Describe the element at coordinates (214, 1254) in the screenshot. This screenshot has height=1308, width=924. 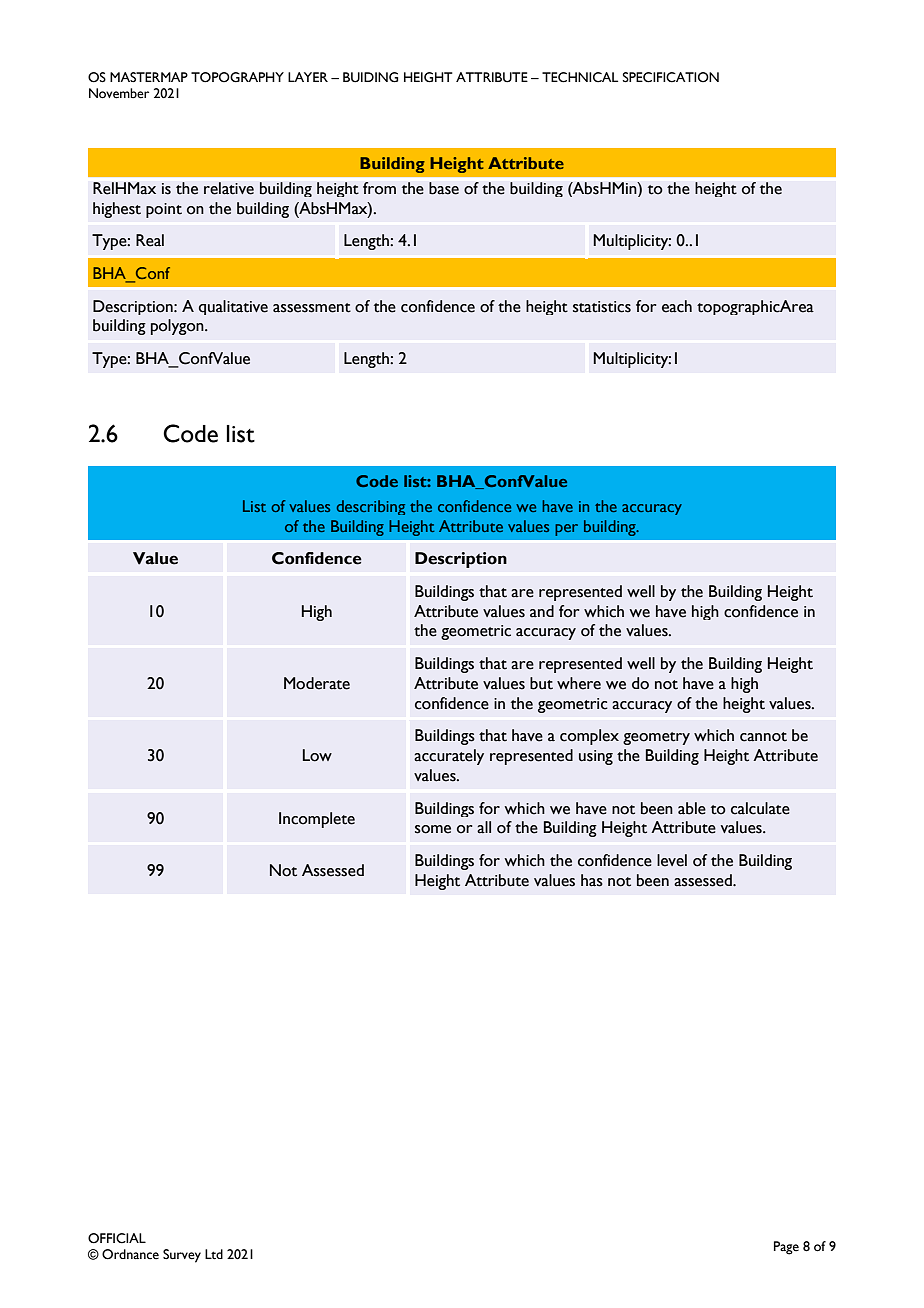
I see `Ltd` at that location.
